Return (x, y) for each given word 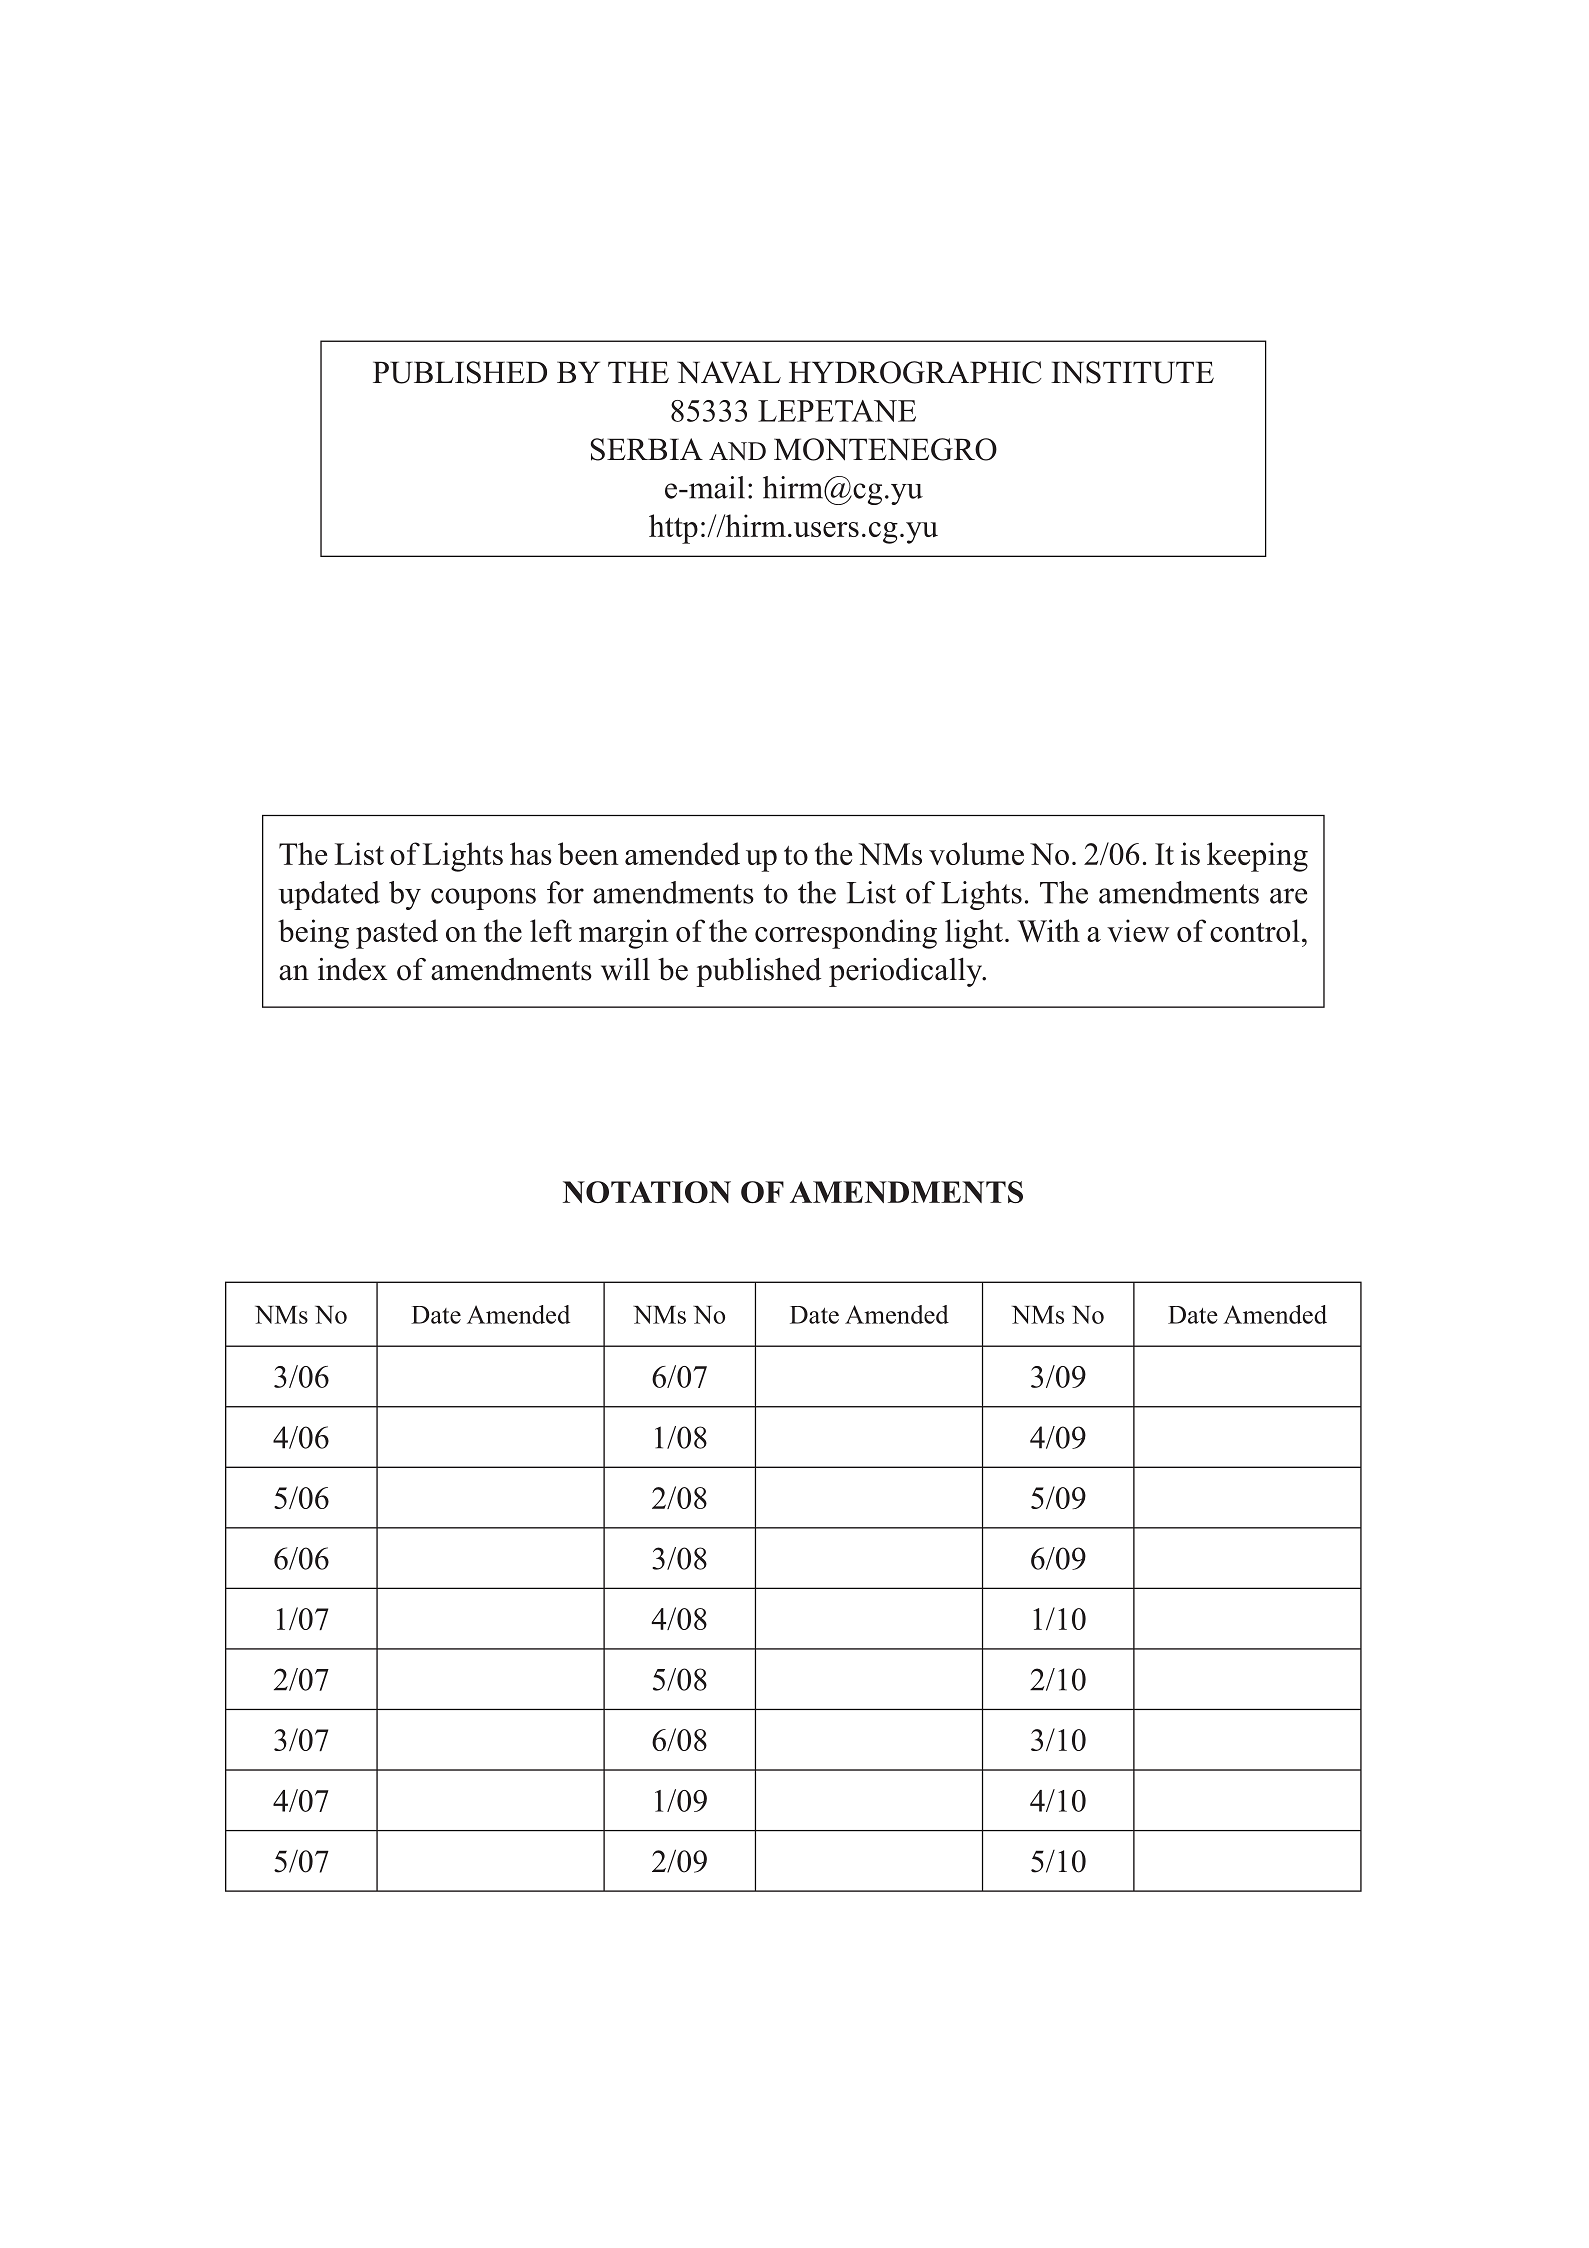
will (625, 969)
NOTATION (647, 1192)
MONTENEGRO (885, 449)
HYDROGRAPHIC (915, 372)
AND (737, 451)
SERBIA (647, 449)
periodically (907, 972)
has (531, 853)
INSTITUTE (1132, 372)
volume (976, 853)
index (352, 969)
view (1138, 930)
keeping (1257, 857)
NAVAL (729, 372)
